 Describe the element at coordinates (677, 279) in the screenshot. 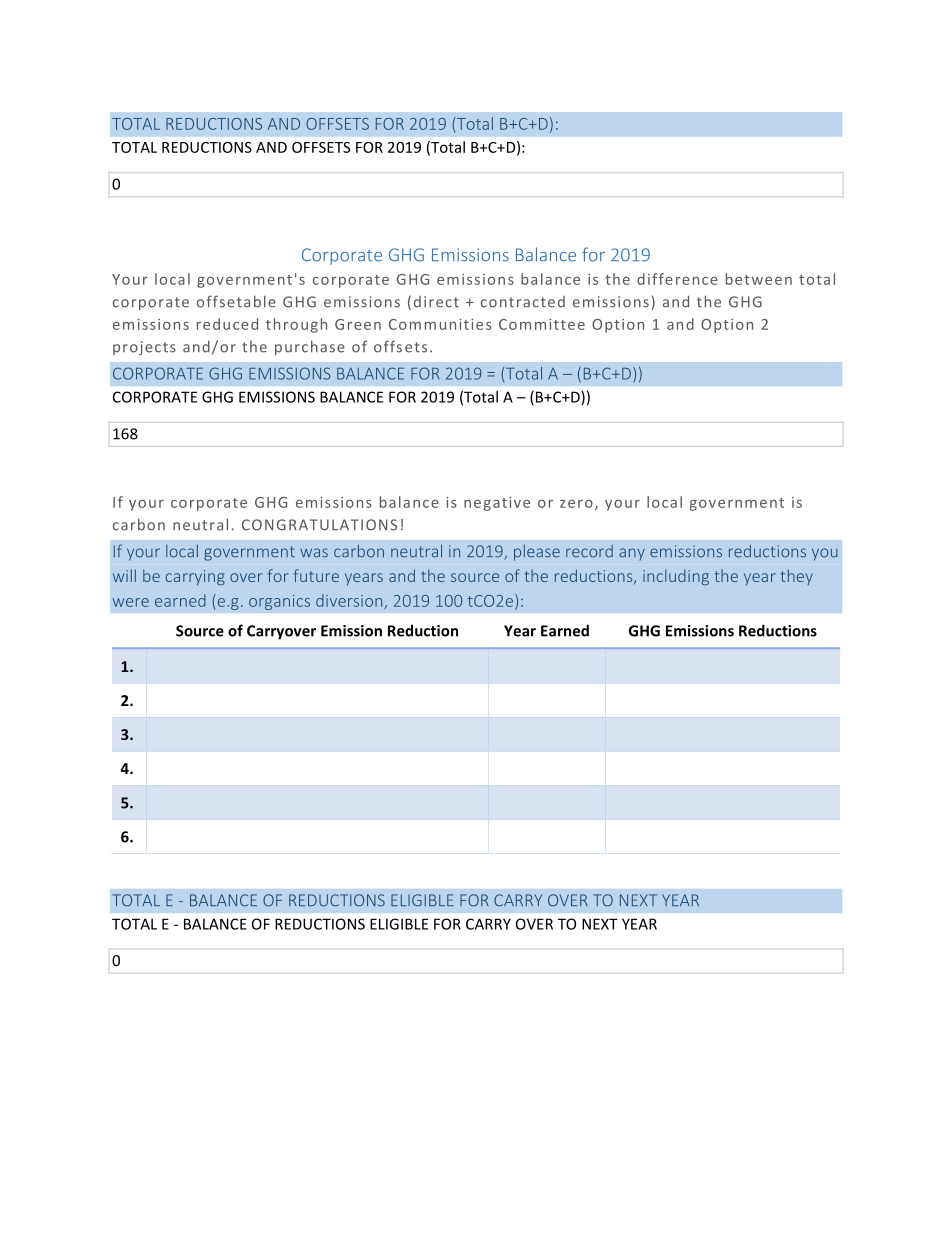

I see `difference` at that location.
